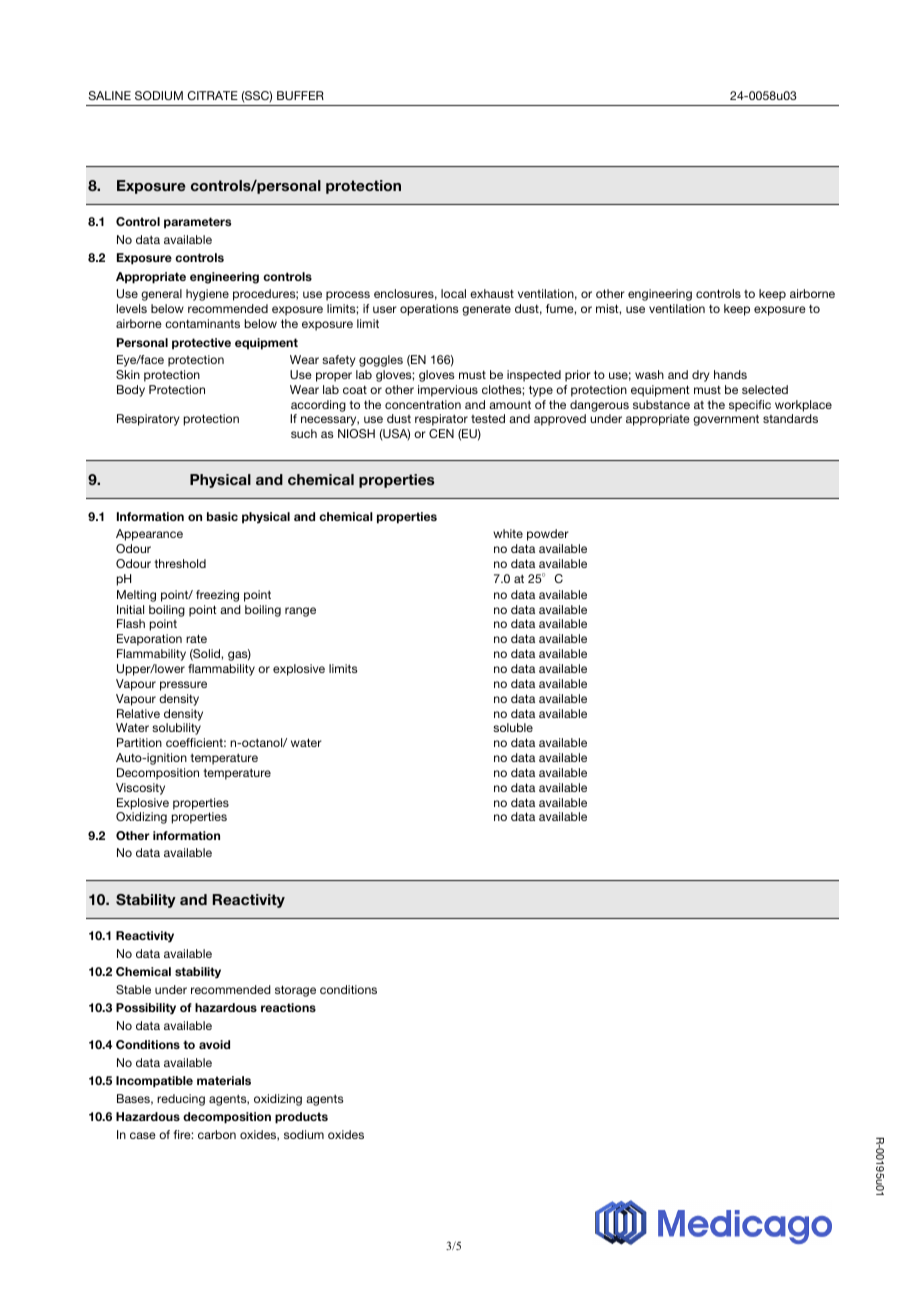 The image size is (924, 1308). Describe the element at coordinates (201, 344) in the screenshot. I see `protective` at that location.
